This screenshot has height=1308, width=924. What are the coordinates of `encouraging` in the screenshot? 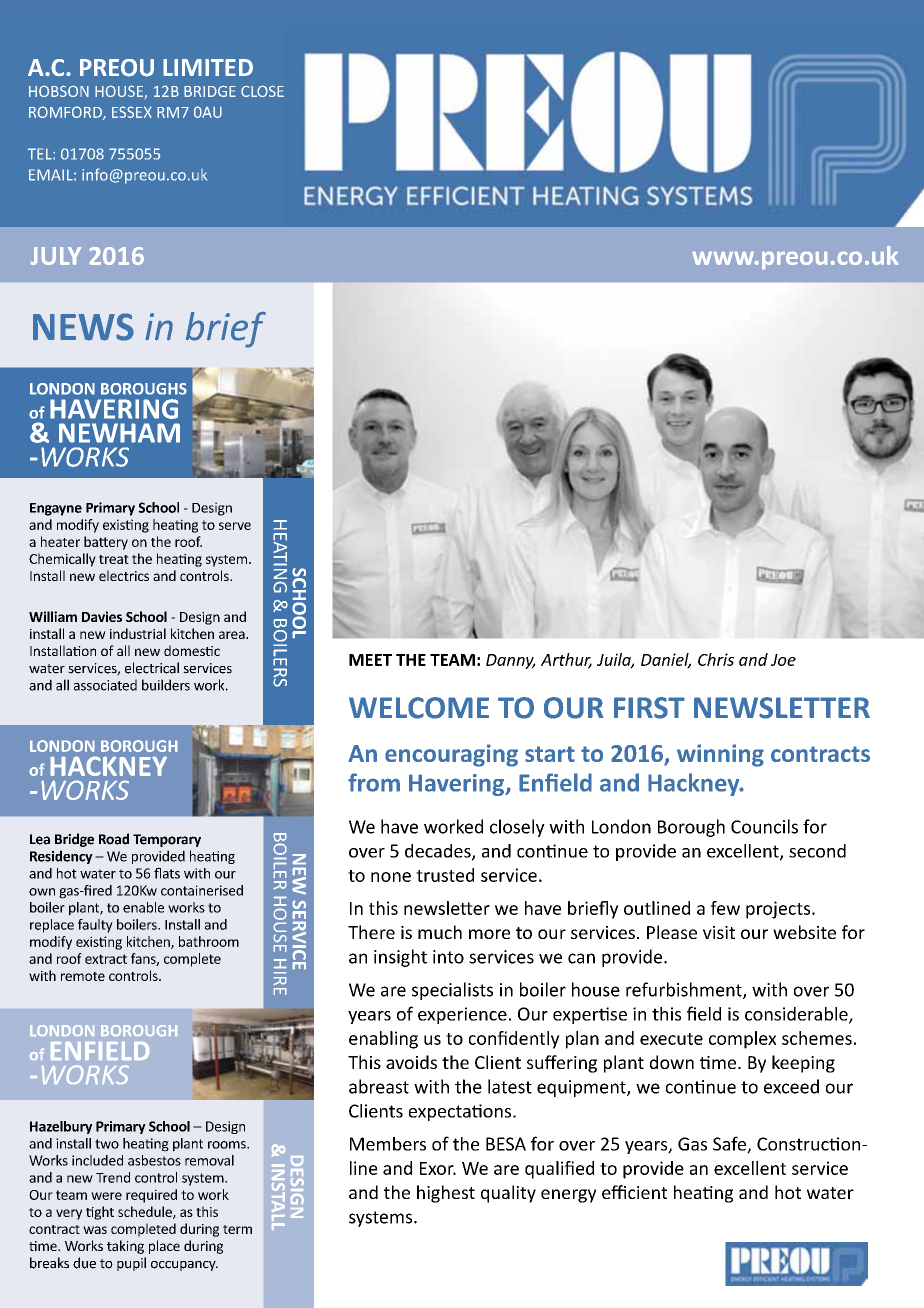 It's located at (451, 755).
